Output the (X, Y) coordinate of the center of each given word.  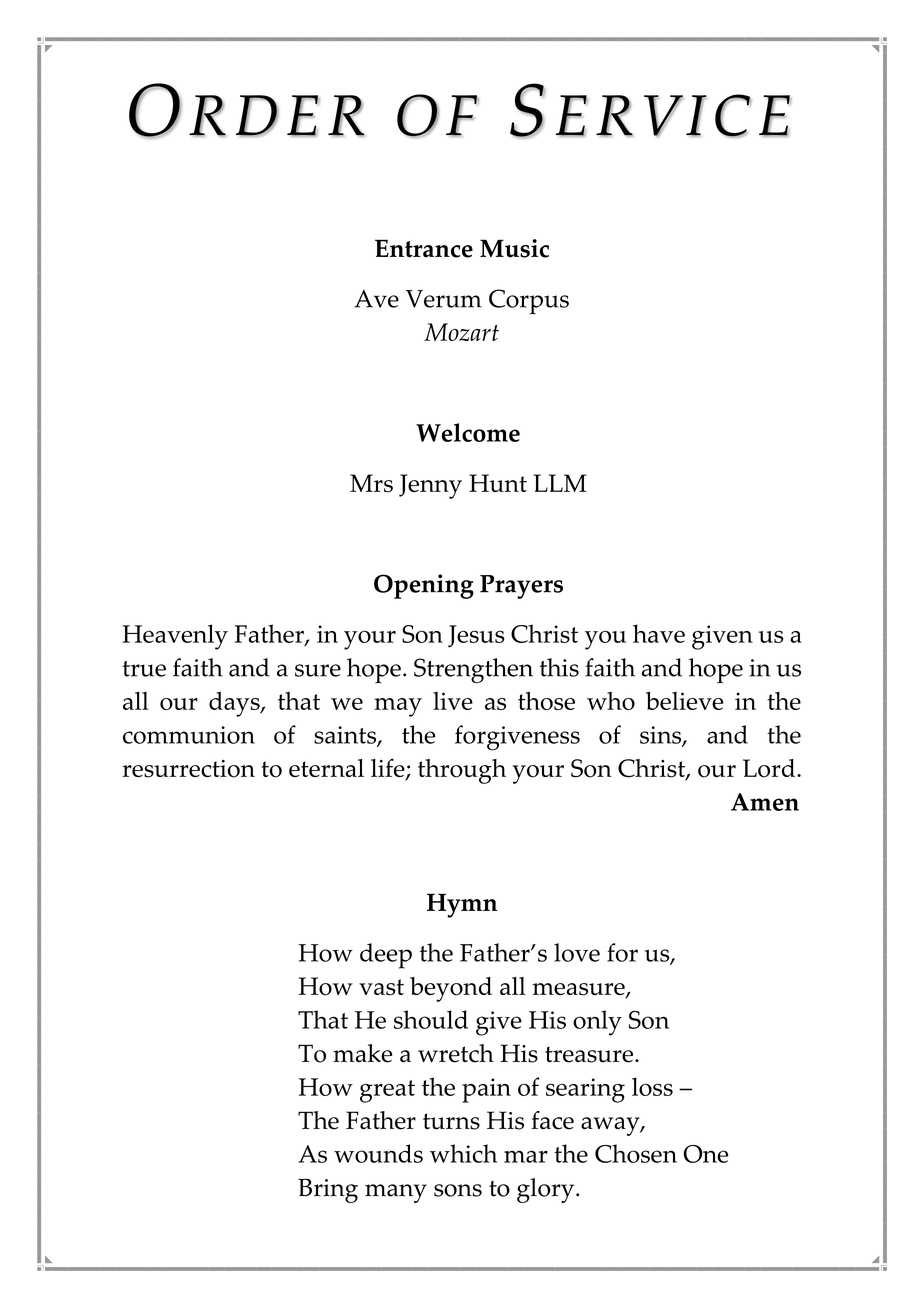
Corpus (529, 301)
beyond (451, 989)
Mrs (371, 483)
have (659, 633)
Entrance (424, 248)
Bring (328, 1191)
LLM (560, 483)
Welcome (468, 432)
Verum (444, 299)
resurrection (188, 769)
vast (381, 987)
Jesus (476, 636)
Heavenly (175, 637)
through (462, 771)
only (597, 1023)
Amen (765, 802)
